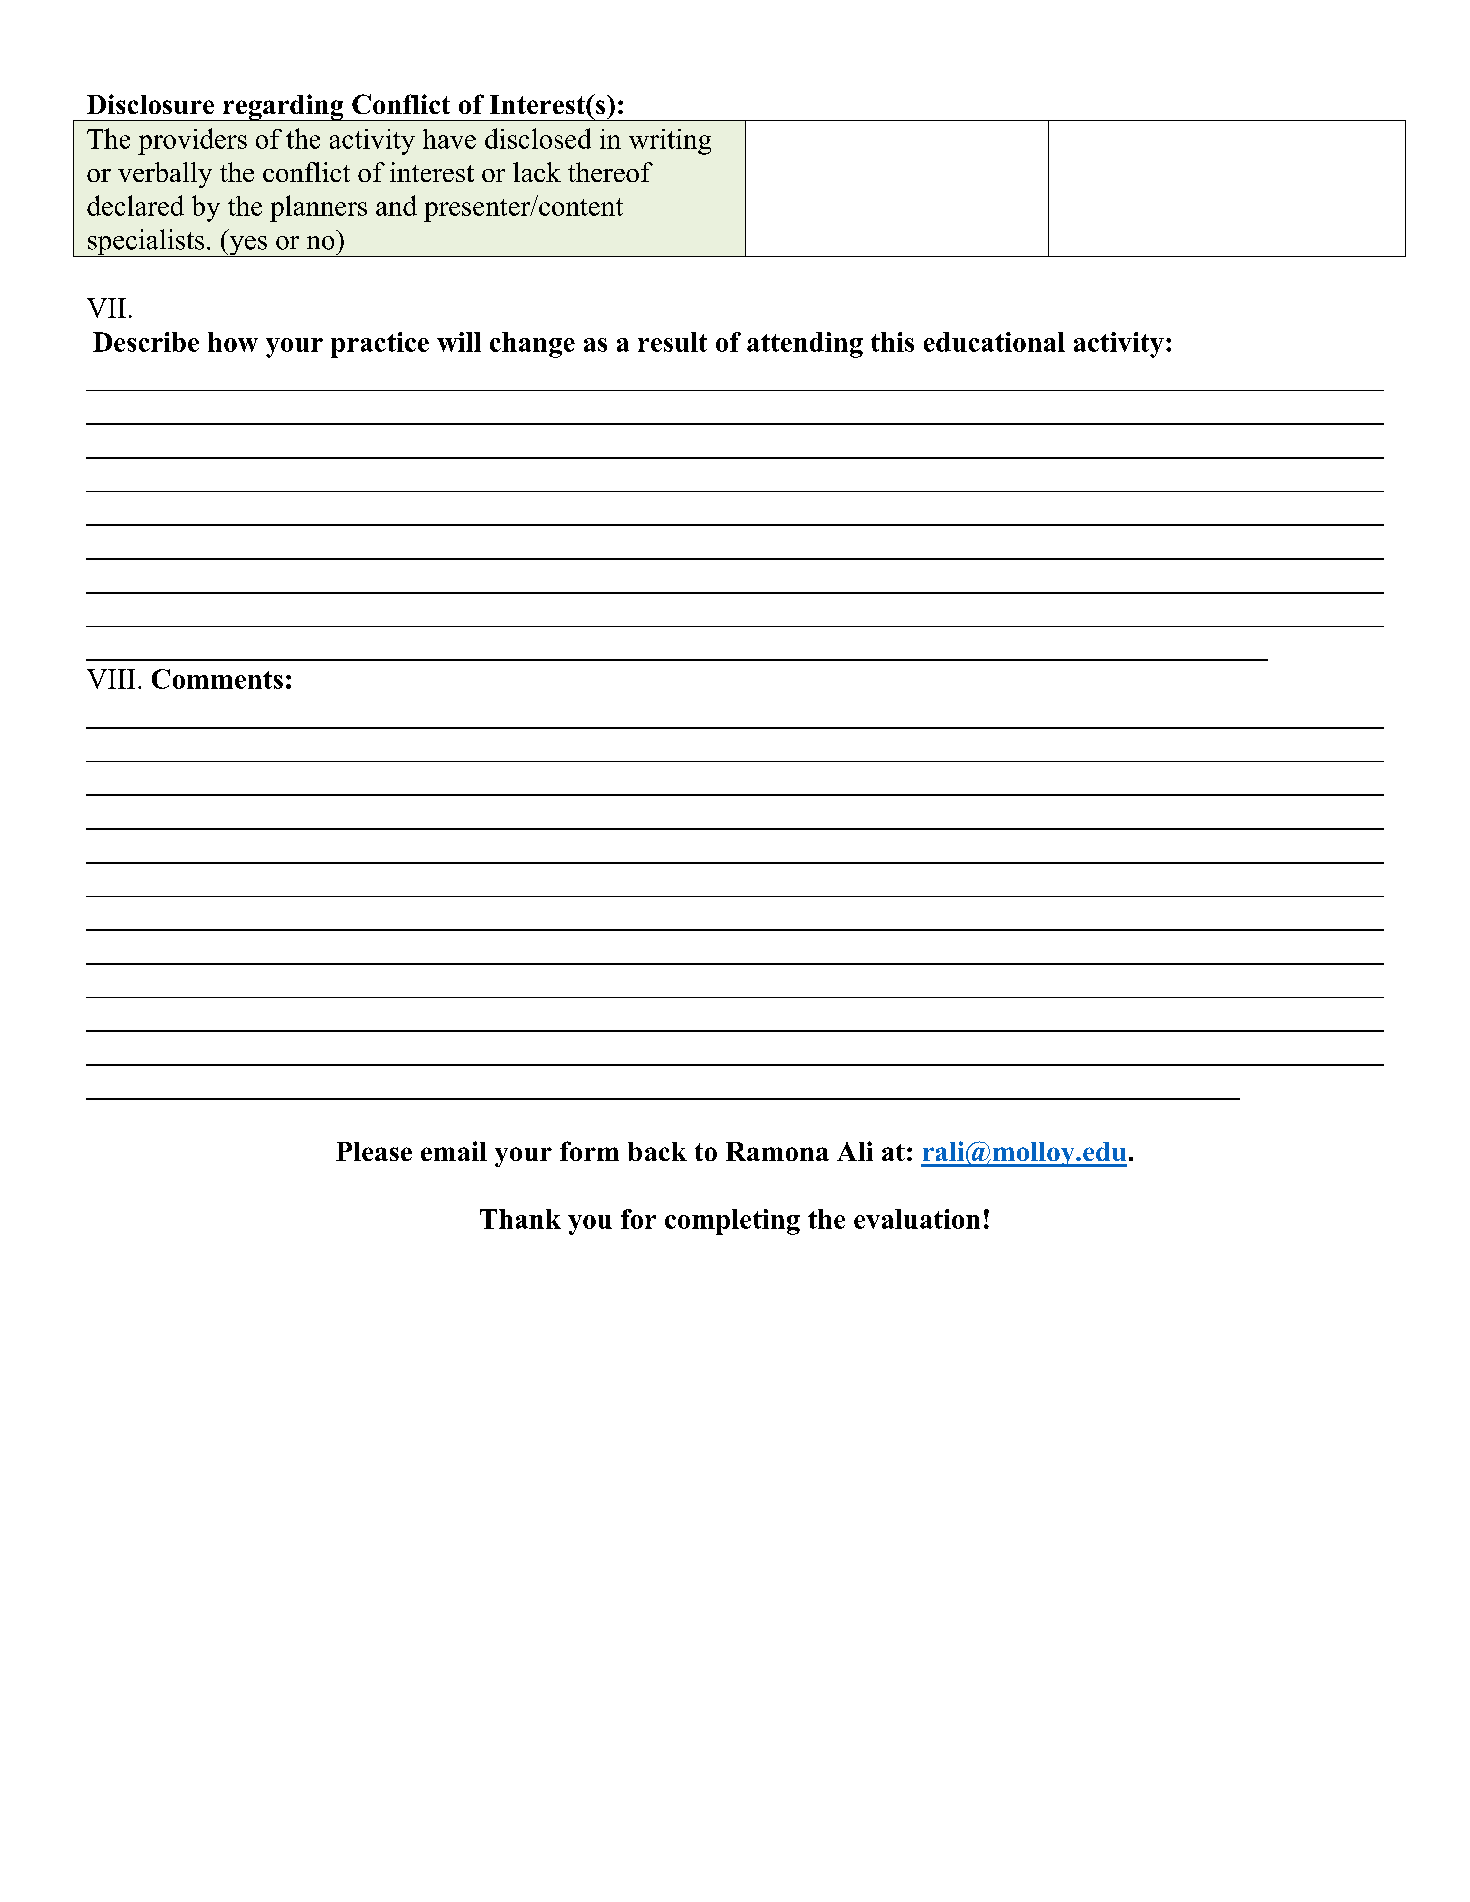 This screenshot has width=1470, height=1902. What do you see at coordinates (217, 679) in the screenshot?
I see `Comments` at bounding box center [217, 679].
